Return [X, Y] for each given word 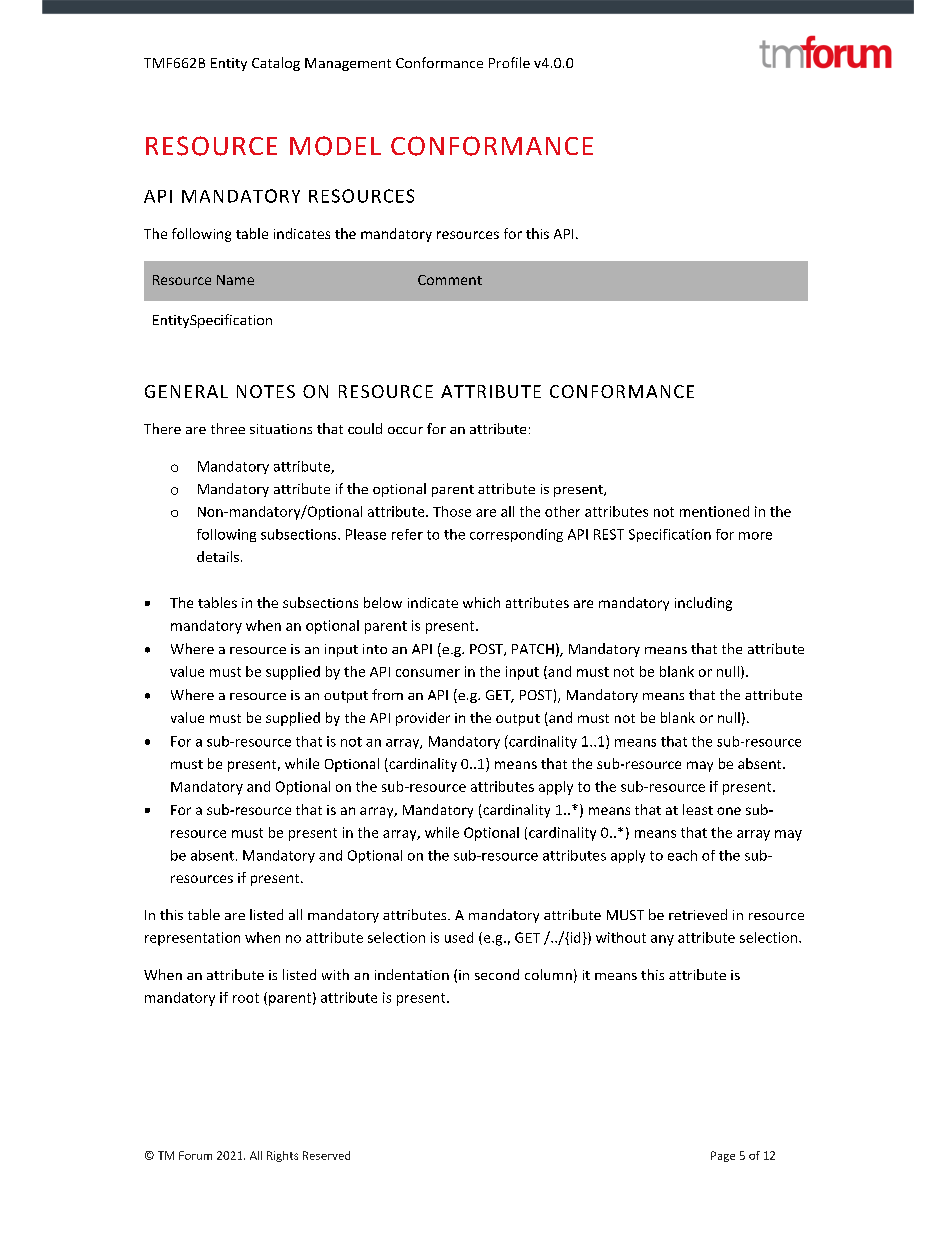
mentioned [714, 511]
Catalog [276, 64]
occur [405, 430]
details [218, 556]
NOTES [266, 391]
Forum [195, 1155]
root [246, 998]
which [481, 602]
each [682, 855]
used [459, 937]
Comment [450, 280]
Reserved [326, 1155]
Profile [509, 62]
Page [723, 1156]
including [703, 604]
